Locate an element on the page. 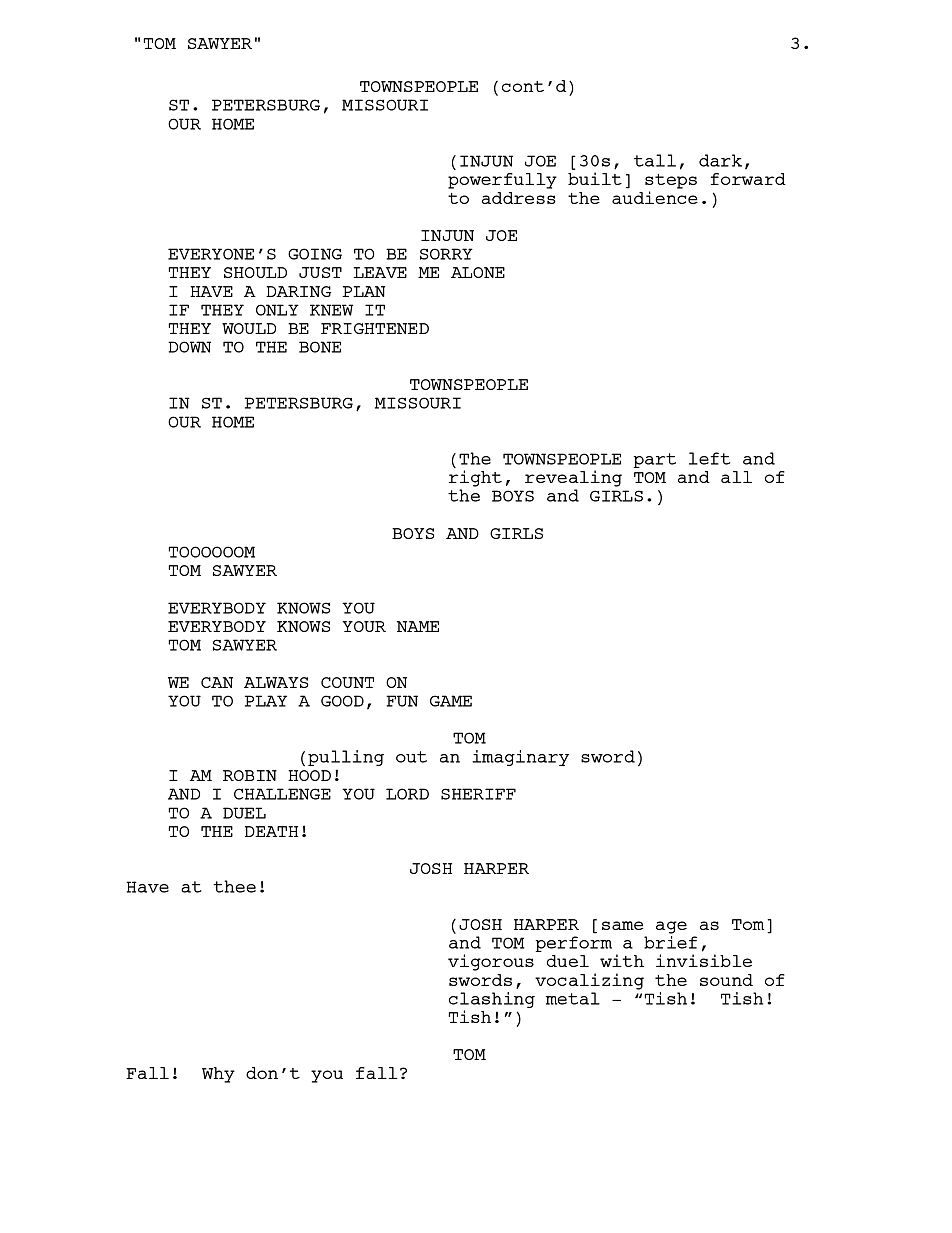 This page has height=1233, width=952. steps is located at coordinates (671, 181).
